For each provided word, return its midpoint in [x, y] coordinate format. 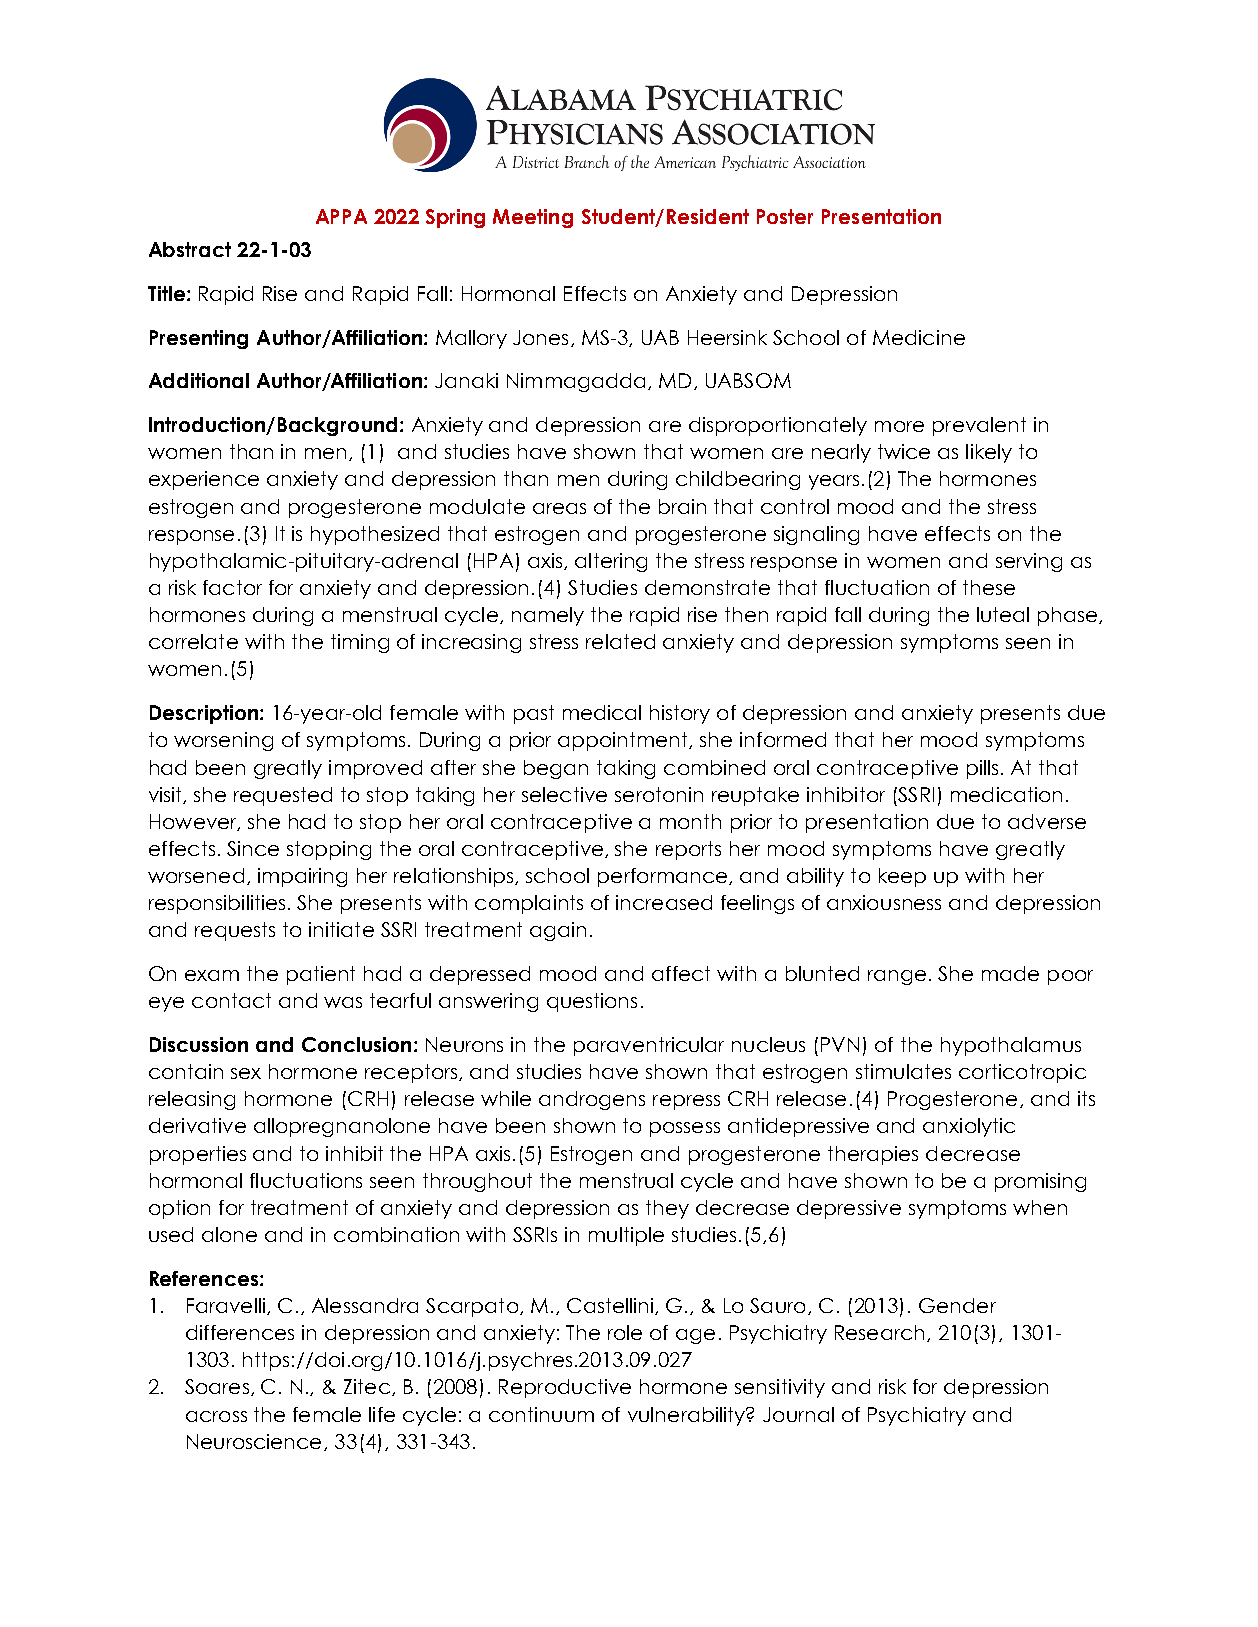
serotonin [659, 794]
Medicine [919, 337]
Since [253, 848]
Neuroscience [256, 1442]
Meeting [533, 218]
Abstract [190, 249]
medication [1006, 794]
